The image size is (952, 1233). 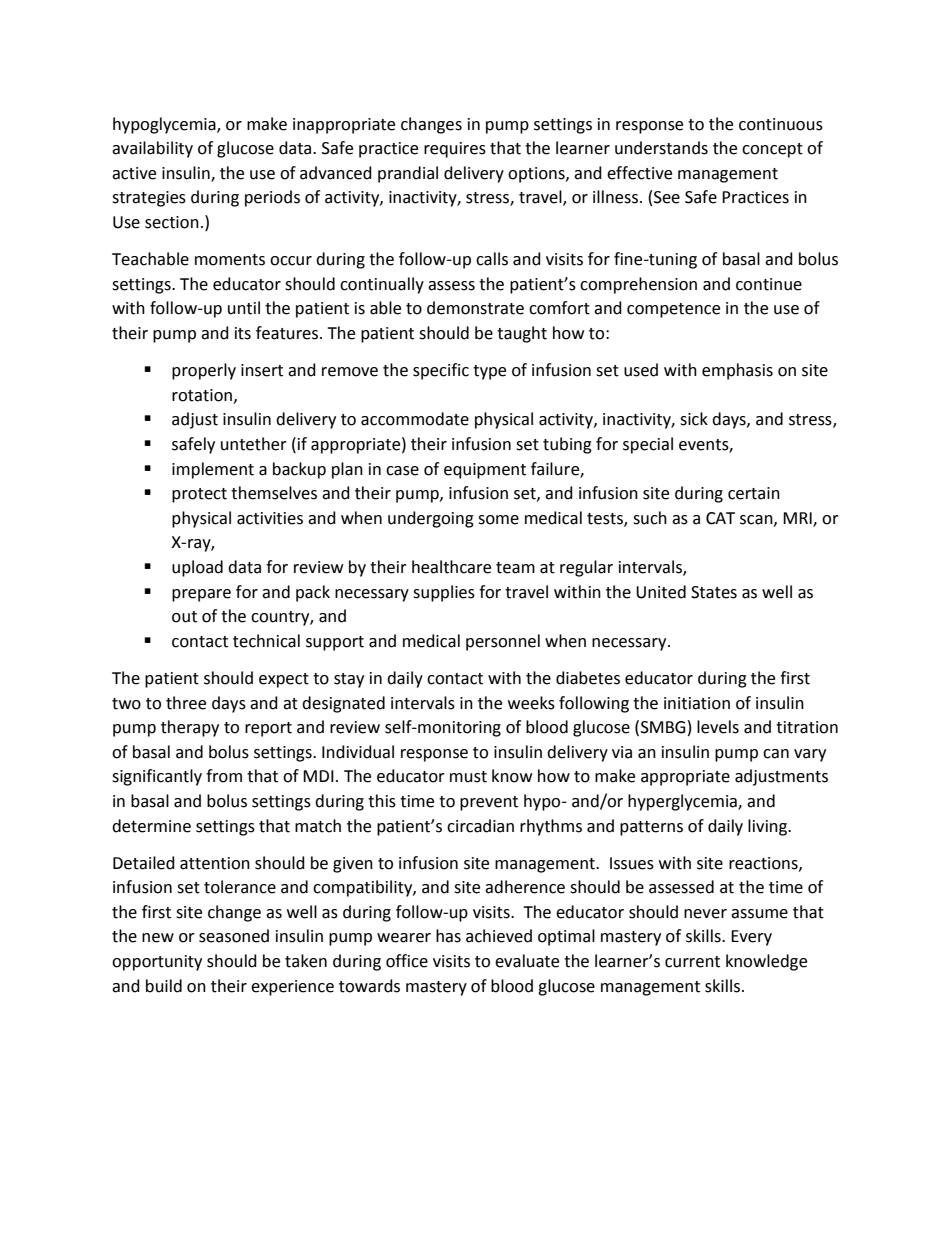 What do you see at coordinates (455, 150) in the screenshot?
I see `requires` at bounding box center [455, 150].
